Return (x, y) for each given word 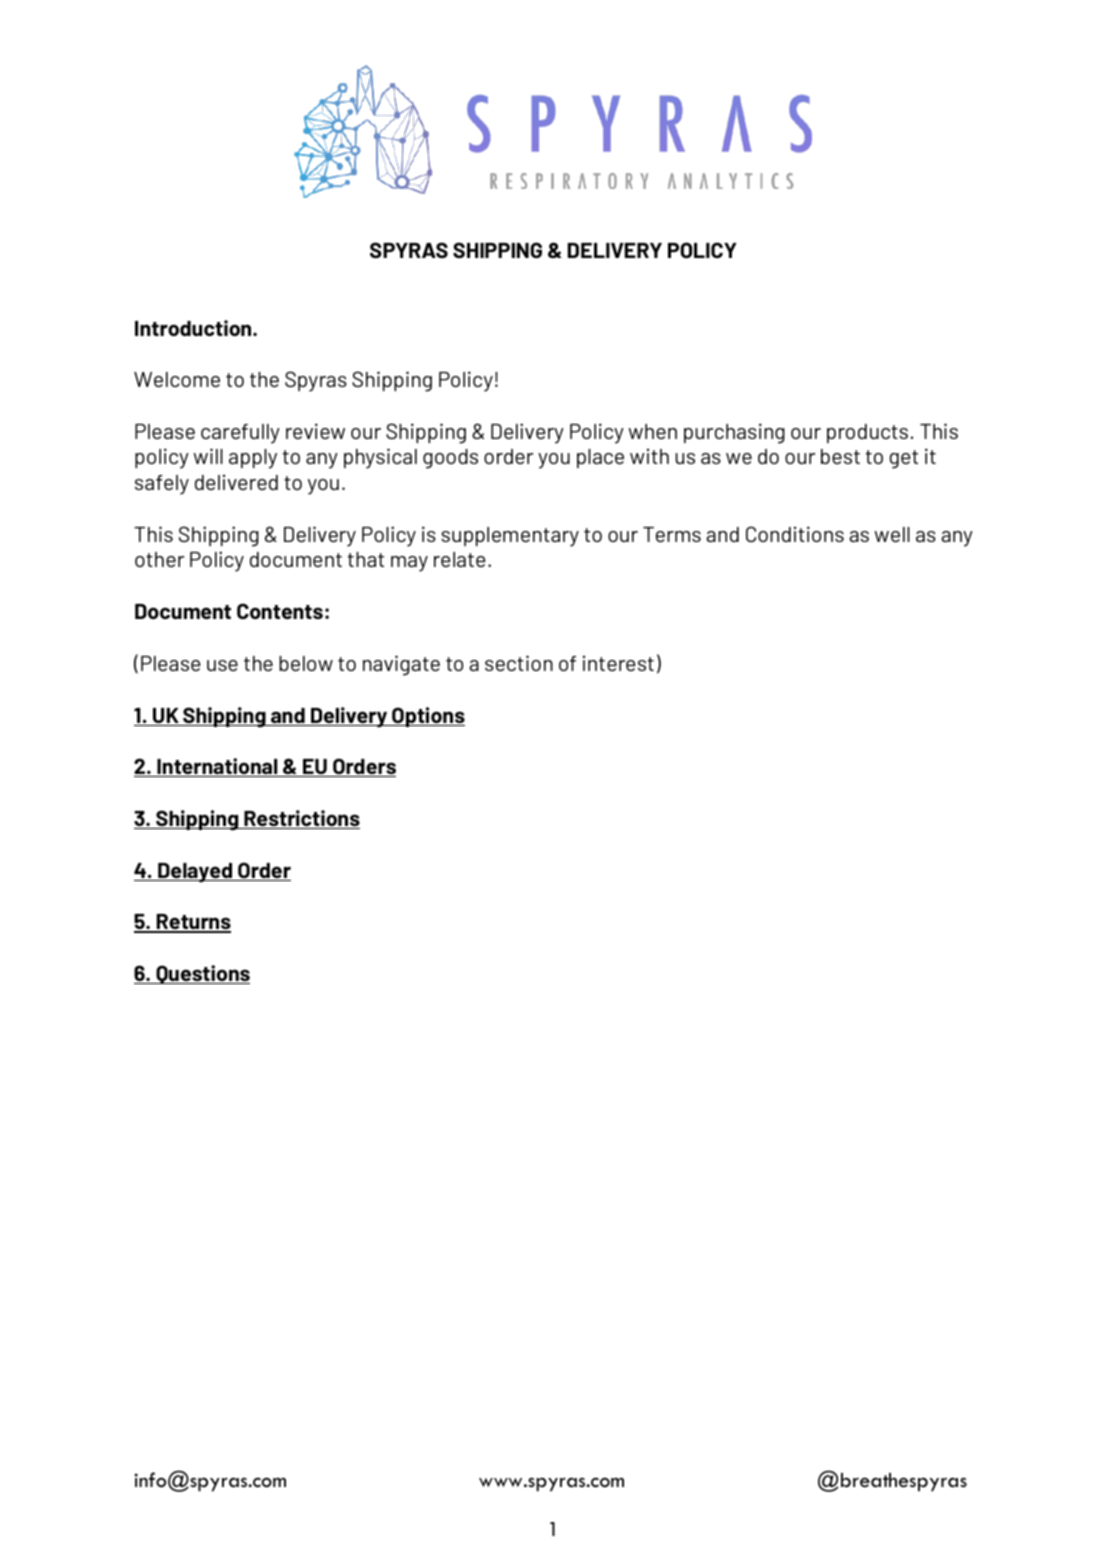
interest (618, 663)
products (867, 433)
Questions (202, 974)
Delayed (195, 873)
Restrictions (301, 819)
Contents (280, 611)
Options (427, 717)
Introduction (194, 328)
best (840, 456)
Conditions (795, 534)
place (600, 458)
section (519, 663)
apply (253, 459)
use (222, 665)
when (652, 431)
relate (459, 559)
